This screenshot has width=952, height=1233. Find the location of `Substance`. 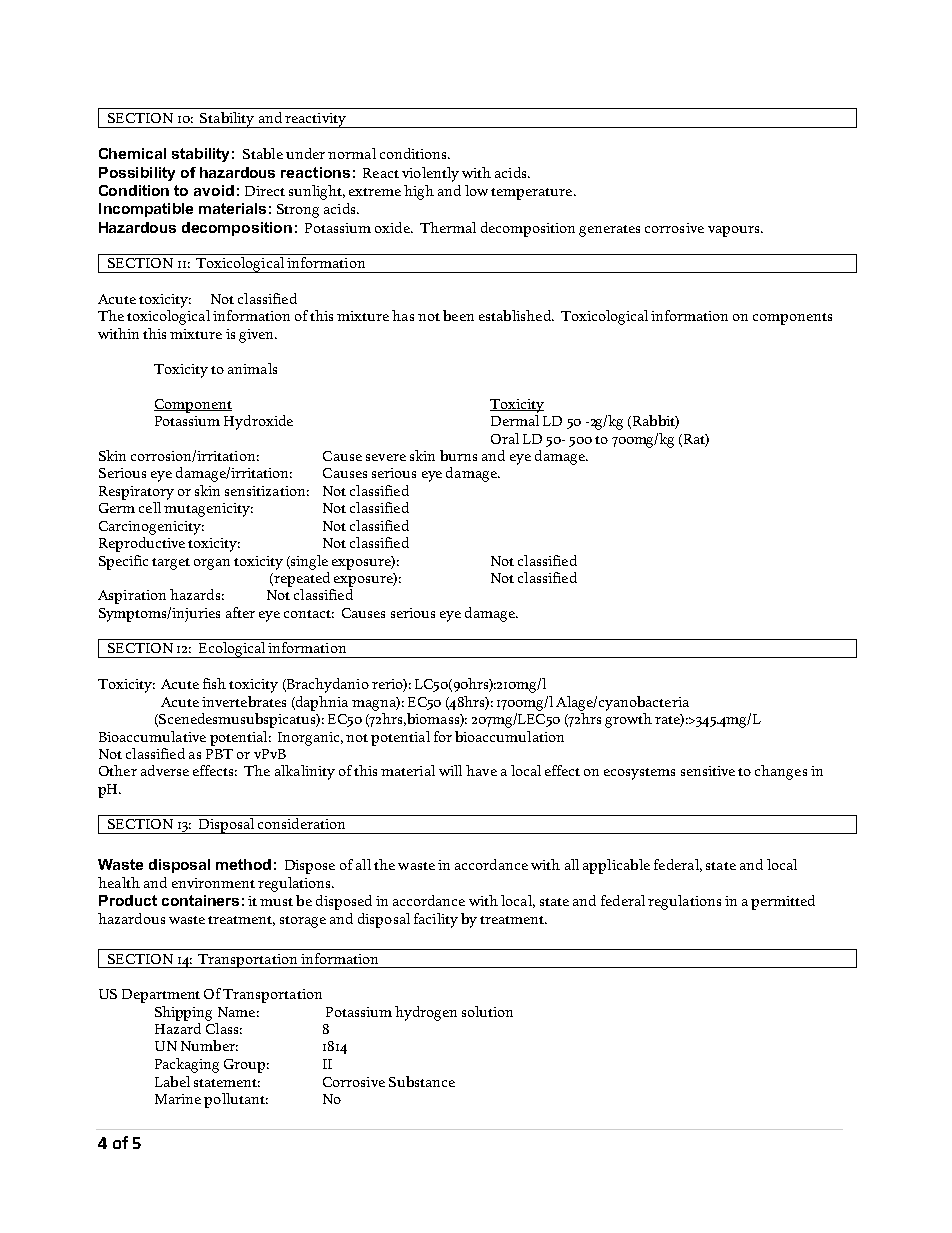

Substance is located at coordinates (422, 1081).
